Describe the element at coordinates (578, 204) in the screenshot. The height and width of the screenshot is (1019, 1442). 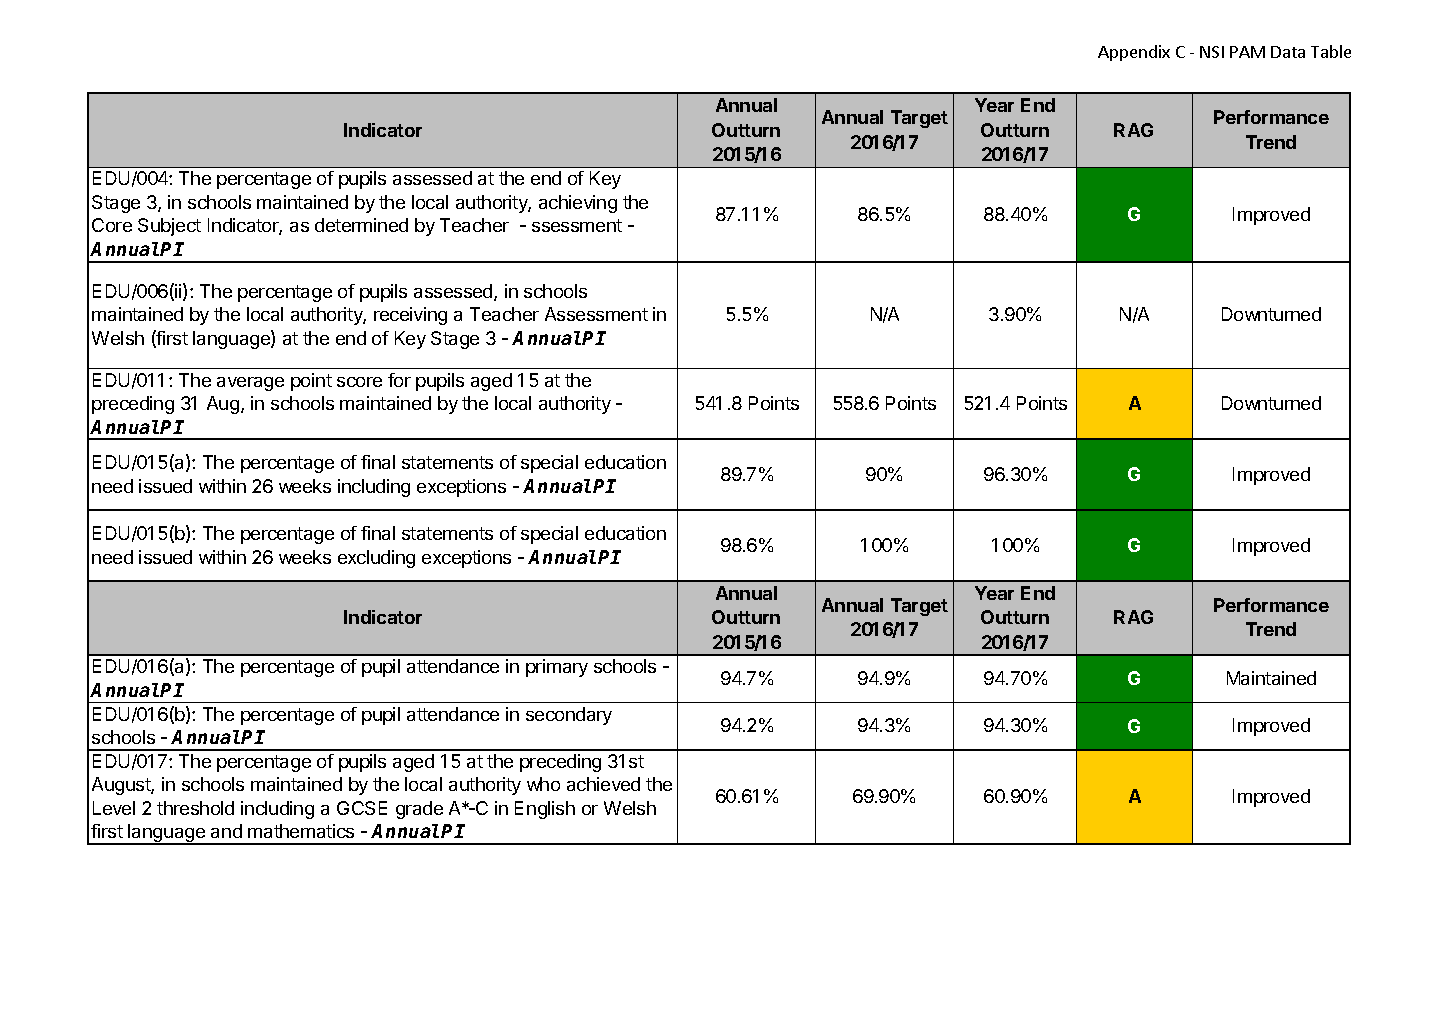
I see `achieving` at that location.
